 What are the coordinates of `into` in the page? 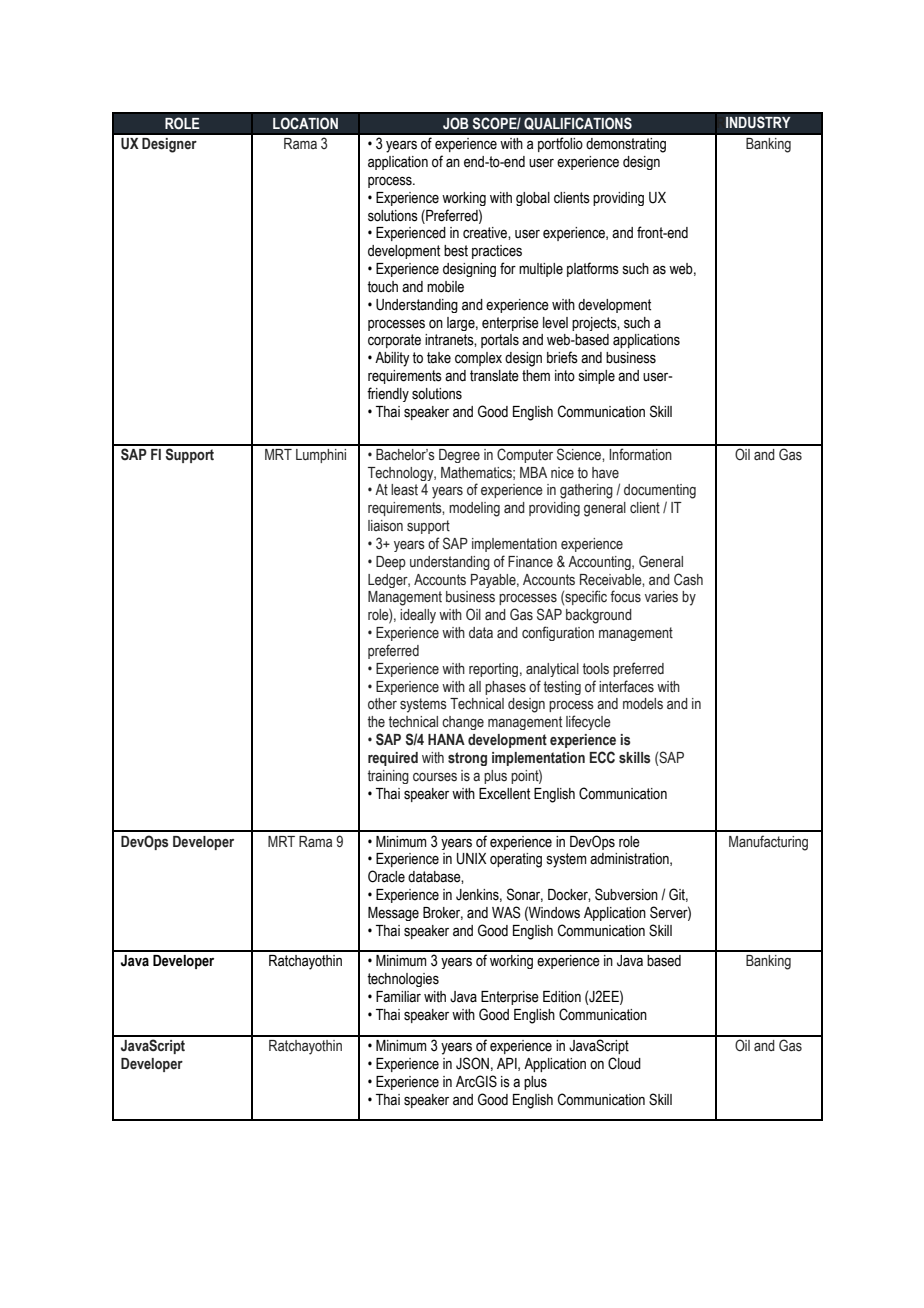 It's located at (565, 376).
